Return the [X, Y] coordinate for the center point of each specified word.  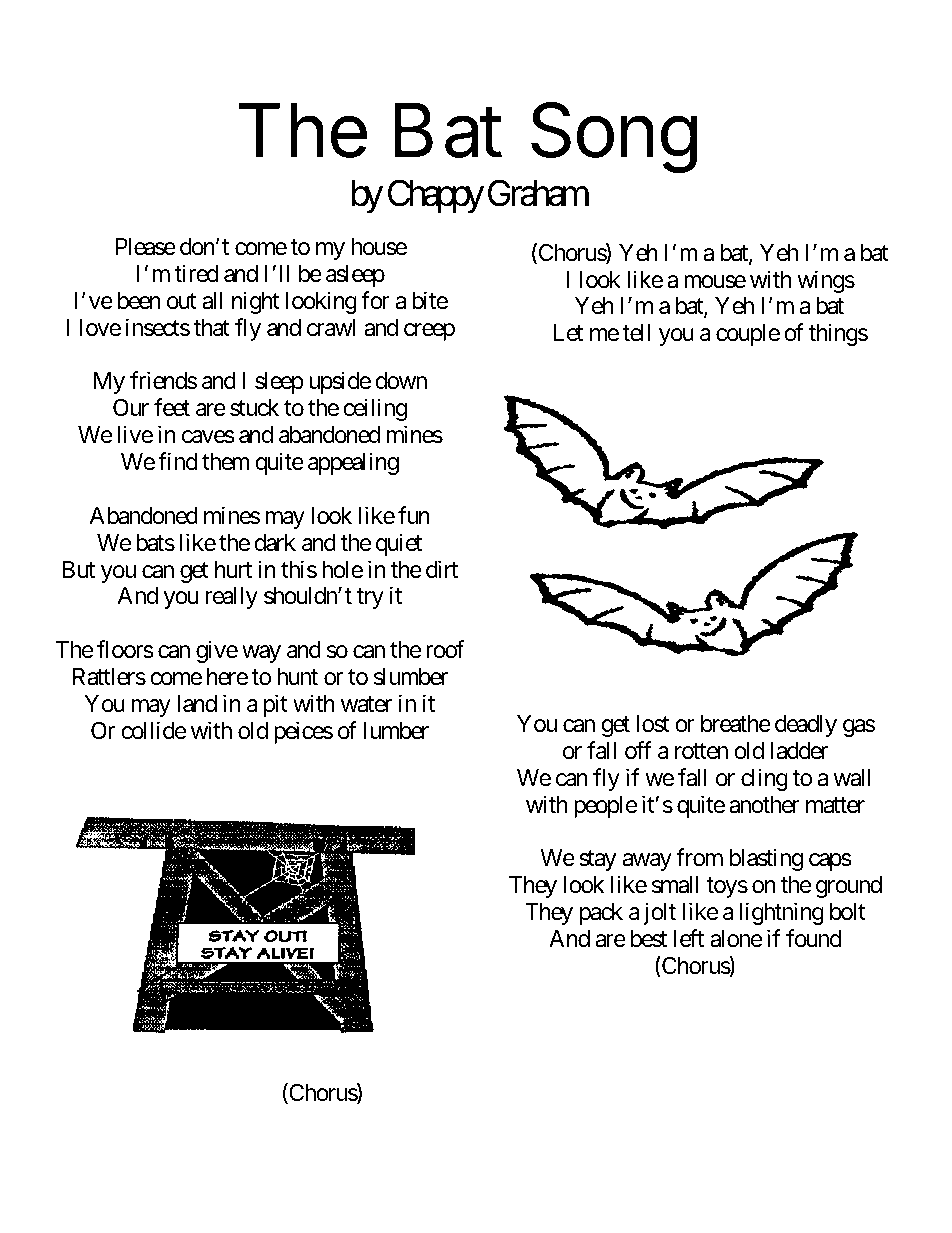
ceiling [375, 409]
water [366, 704]
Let [568, 332]
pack [601, 914]
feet [172, 407]
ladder [799, 751]
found [814, 938]
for [375, 300]
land [197, 704]
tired [196, 273]
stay [598, 861]
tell [636, 333]
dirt [442, 569]
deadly [806, 726]
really [232, 598]
